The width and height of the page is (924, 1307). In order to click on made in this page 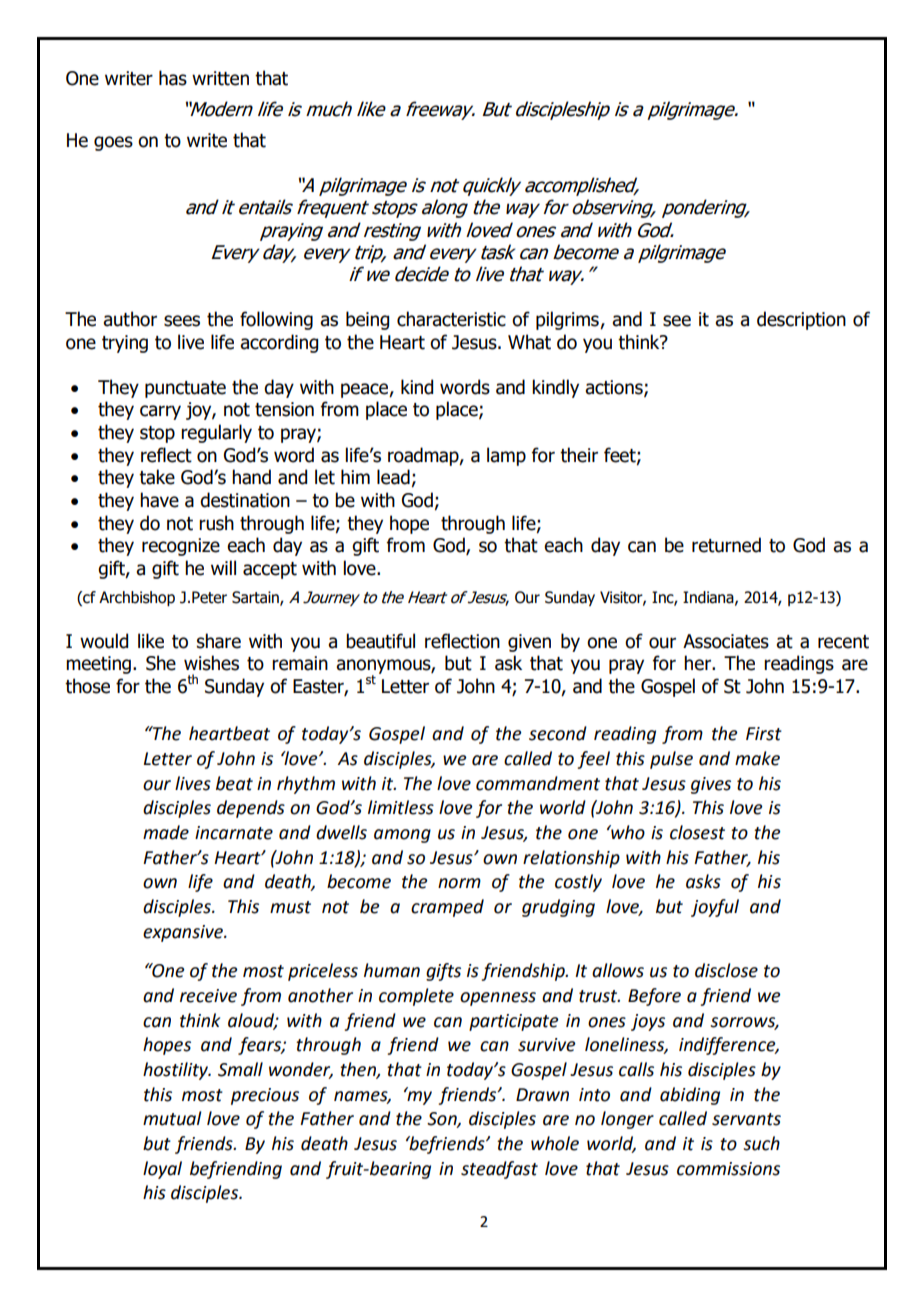, I will do `click(166, 832)`.
